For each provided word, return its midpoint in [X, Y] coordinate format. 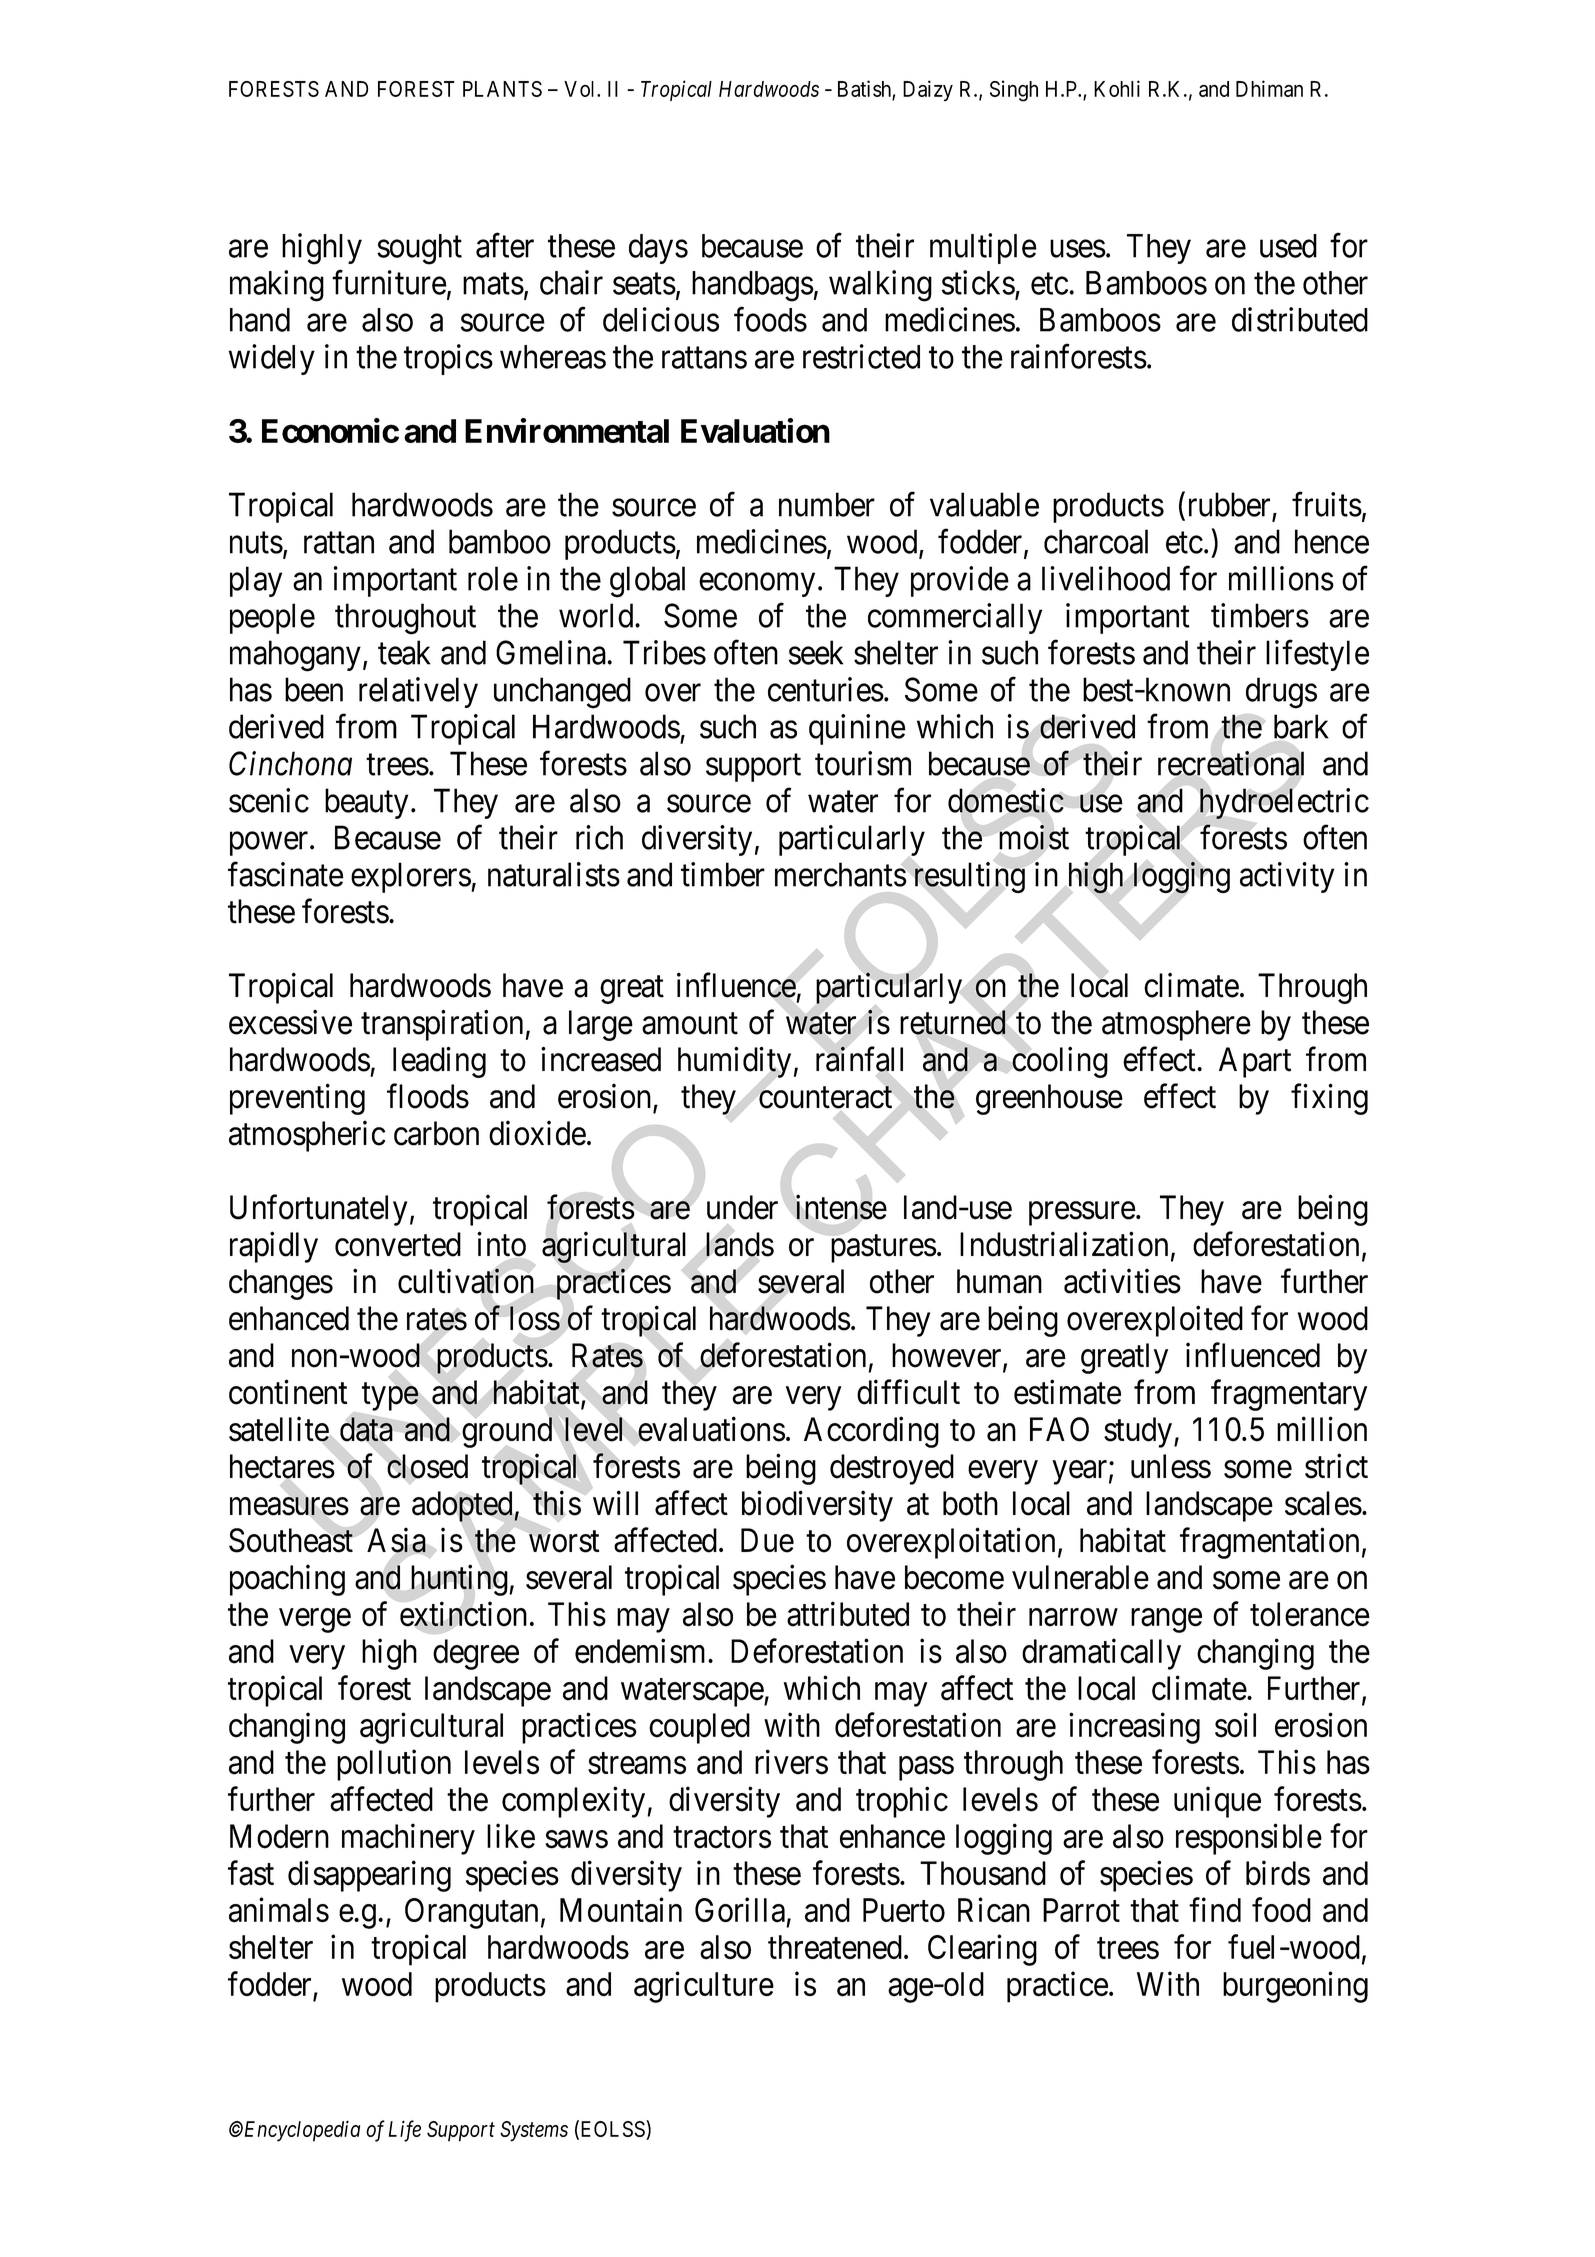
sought [419, 249]
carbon [436, 1133]
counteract [825, 1098]
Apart [1255, 1062]
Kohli [1117, 88]
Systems [534, 2131]
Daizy [928, 90]
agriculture [704, 1987]
